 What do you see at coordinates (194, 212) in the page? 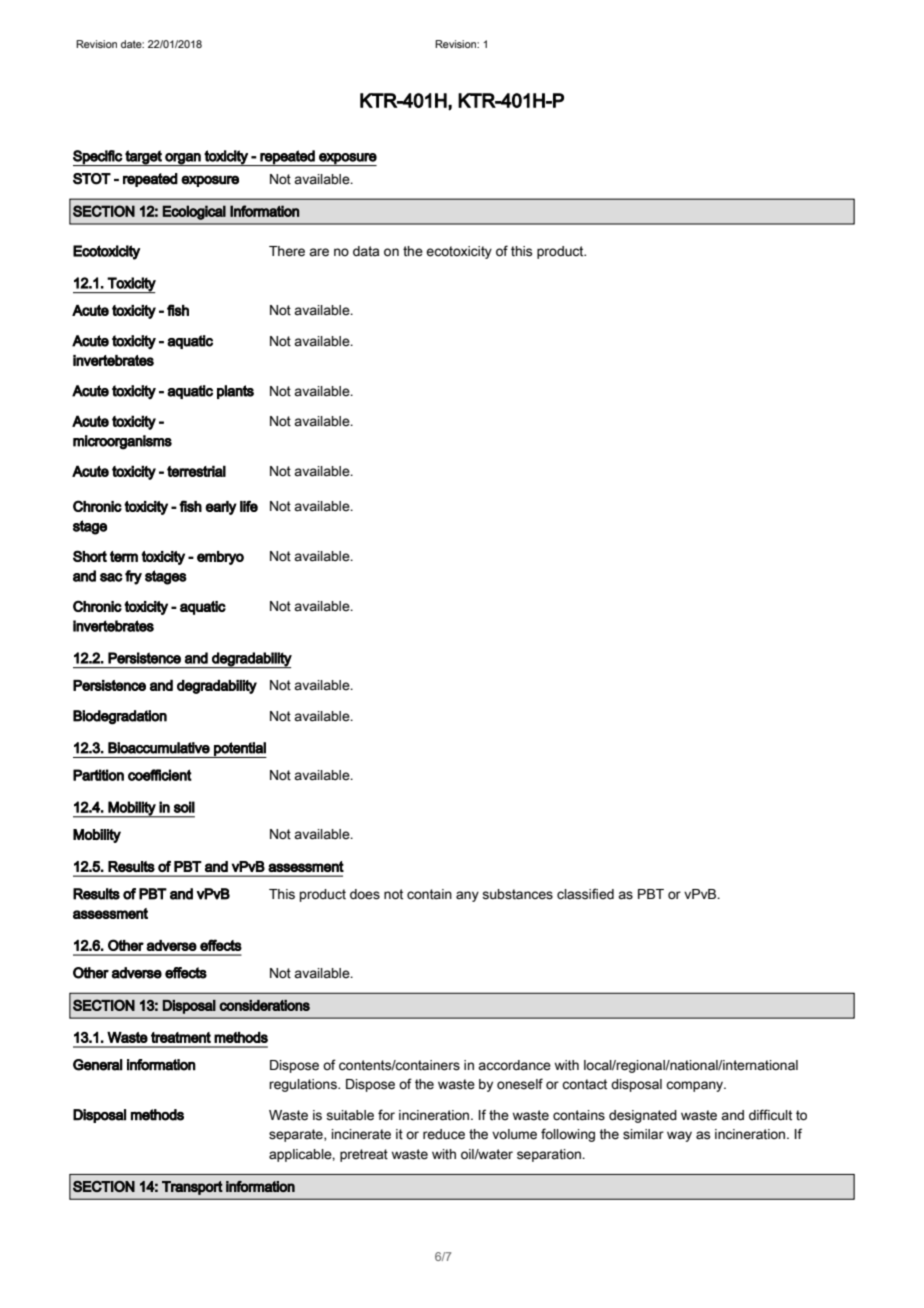
I see `Ecological` at bounding box center [194, 212].
